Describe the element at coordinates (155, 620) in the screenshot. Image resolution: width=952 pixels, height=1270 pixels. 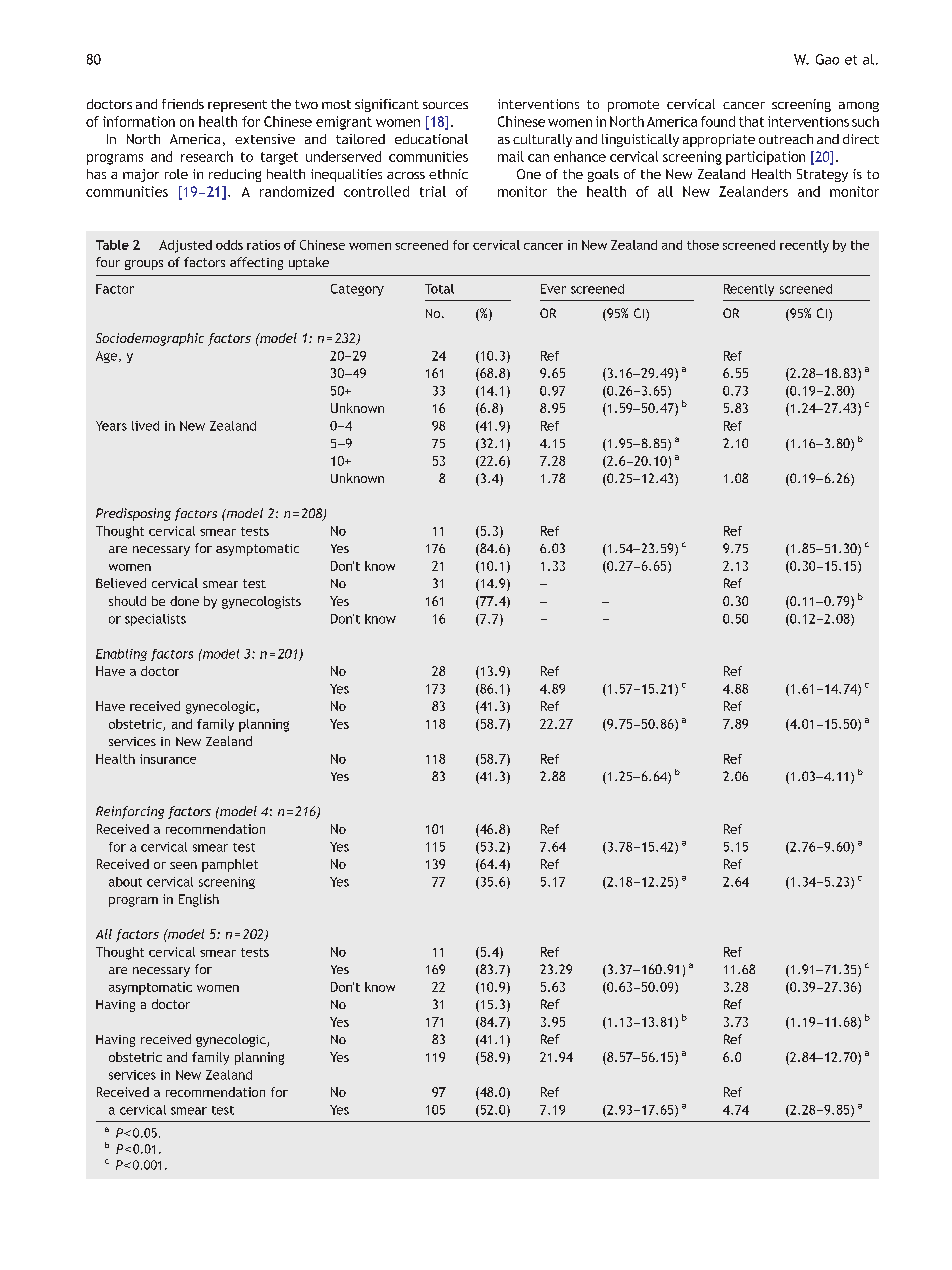
I see `specialists` at that location.
